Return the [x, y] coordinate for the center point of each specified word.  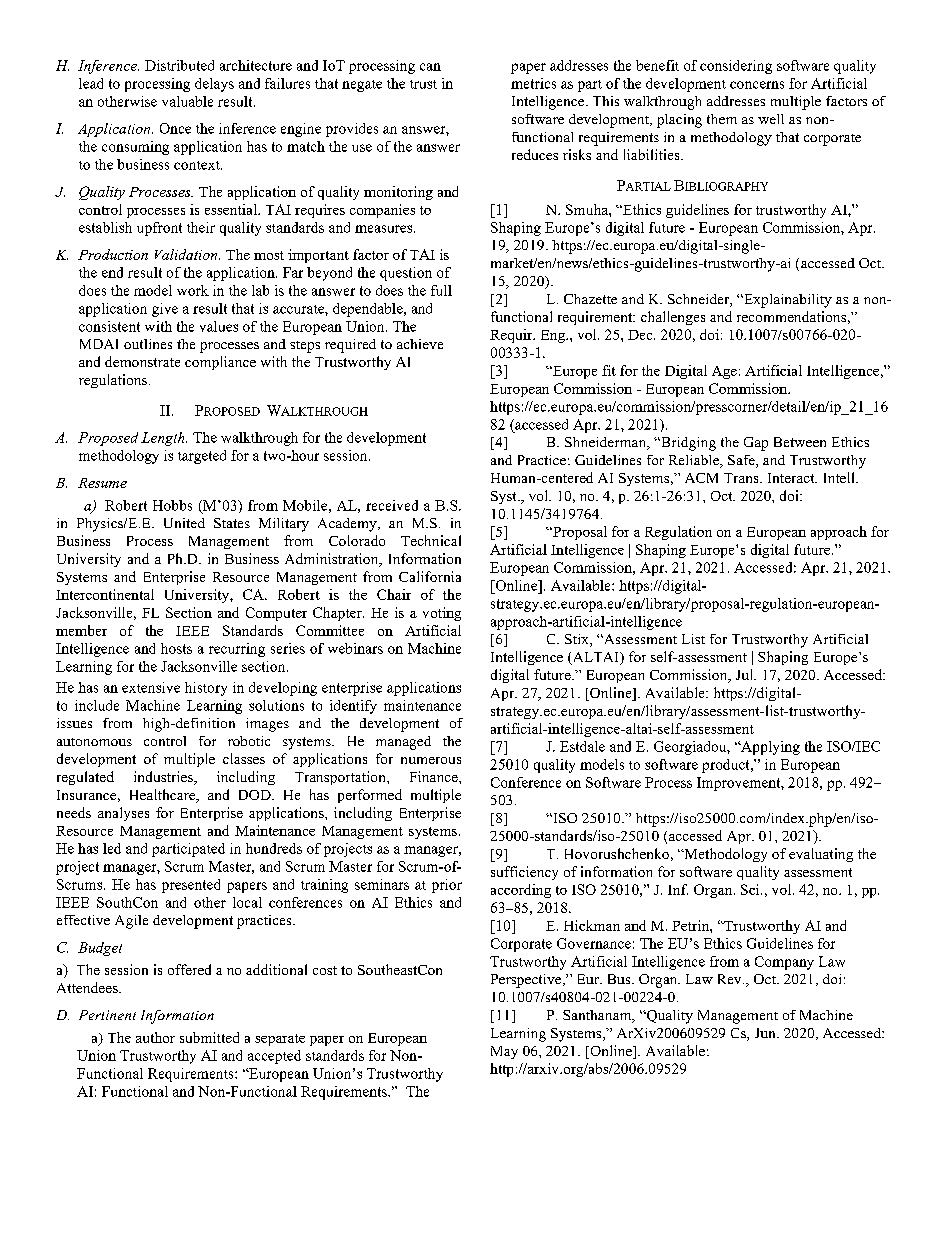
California [430, 576]
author [155, 1037]
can [430, 67]
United [184, 523]
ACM [701, 478]
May [504, 1052]
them [722, 119]
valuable [187, 101]
